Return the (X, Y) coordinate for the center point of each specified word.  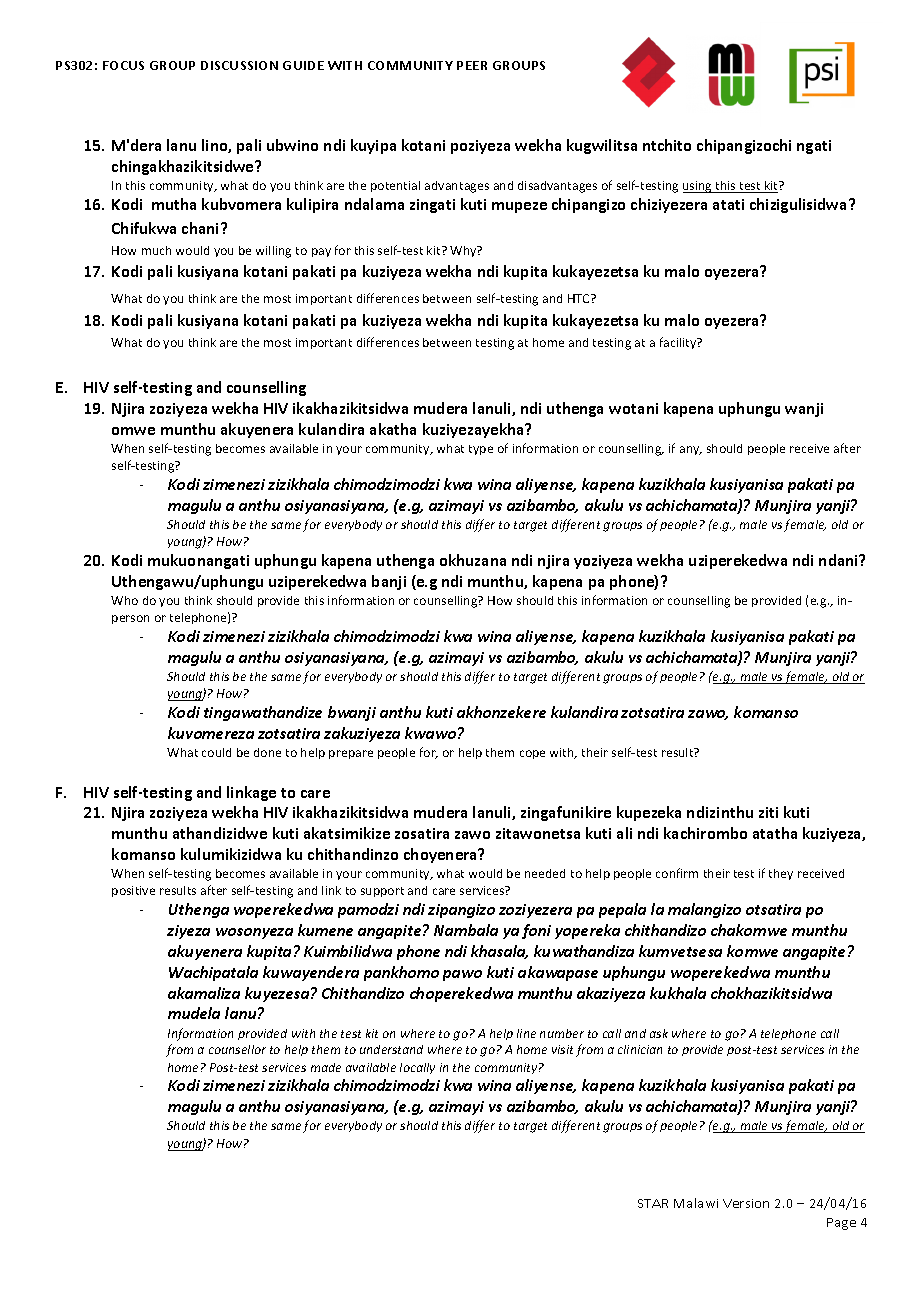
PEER (472, 65)
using (698, 187)
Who (124, 600)
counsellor (237, 1049)
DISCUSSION (239, 65)
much (156, 250)
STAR (653, 1203)
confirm (677, 873)
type (481, 450)
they (781, 874)
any (691, 450)
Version (746, 1203)
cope (532, 754)
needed (545, 873)
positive (133, 891)
